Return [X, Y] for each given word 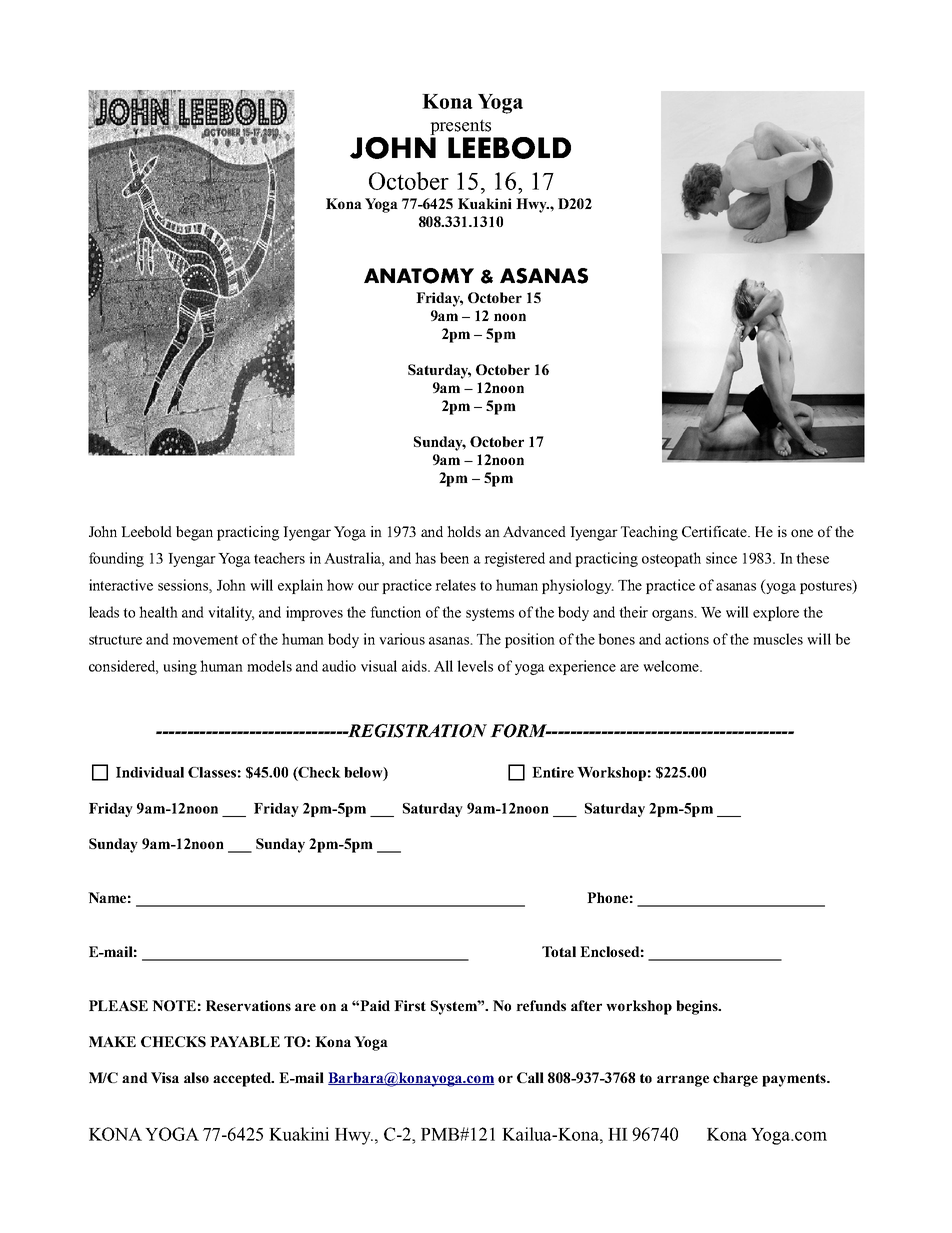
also [196, 1077]
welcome [672, 666]
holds [464, 531]
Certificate [716, 531]
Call [530, 1077]
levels [475, 666]
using [180, 667]
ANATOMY [419, 276]
